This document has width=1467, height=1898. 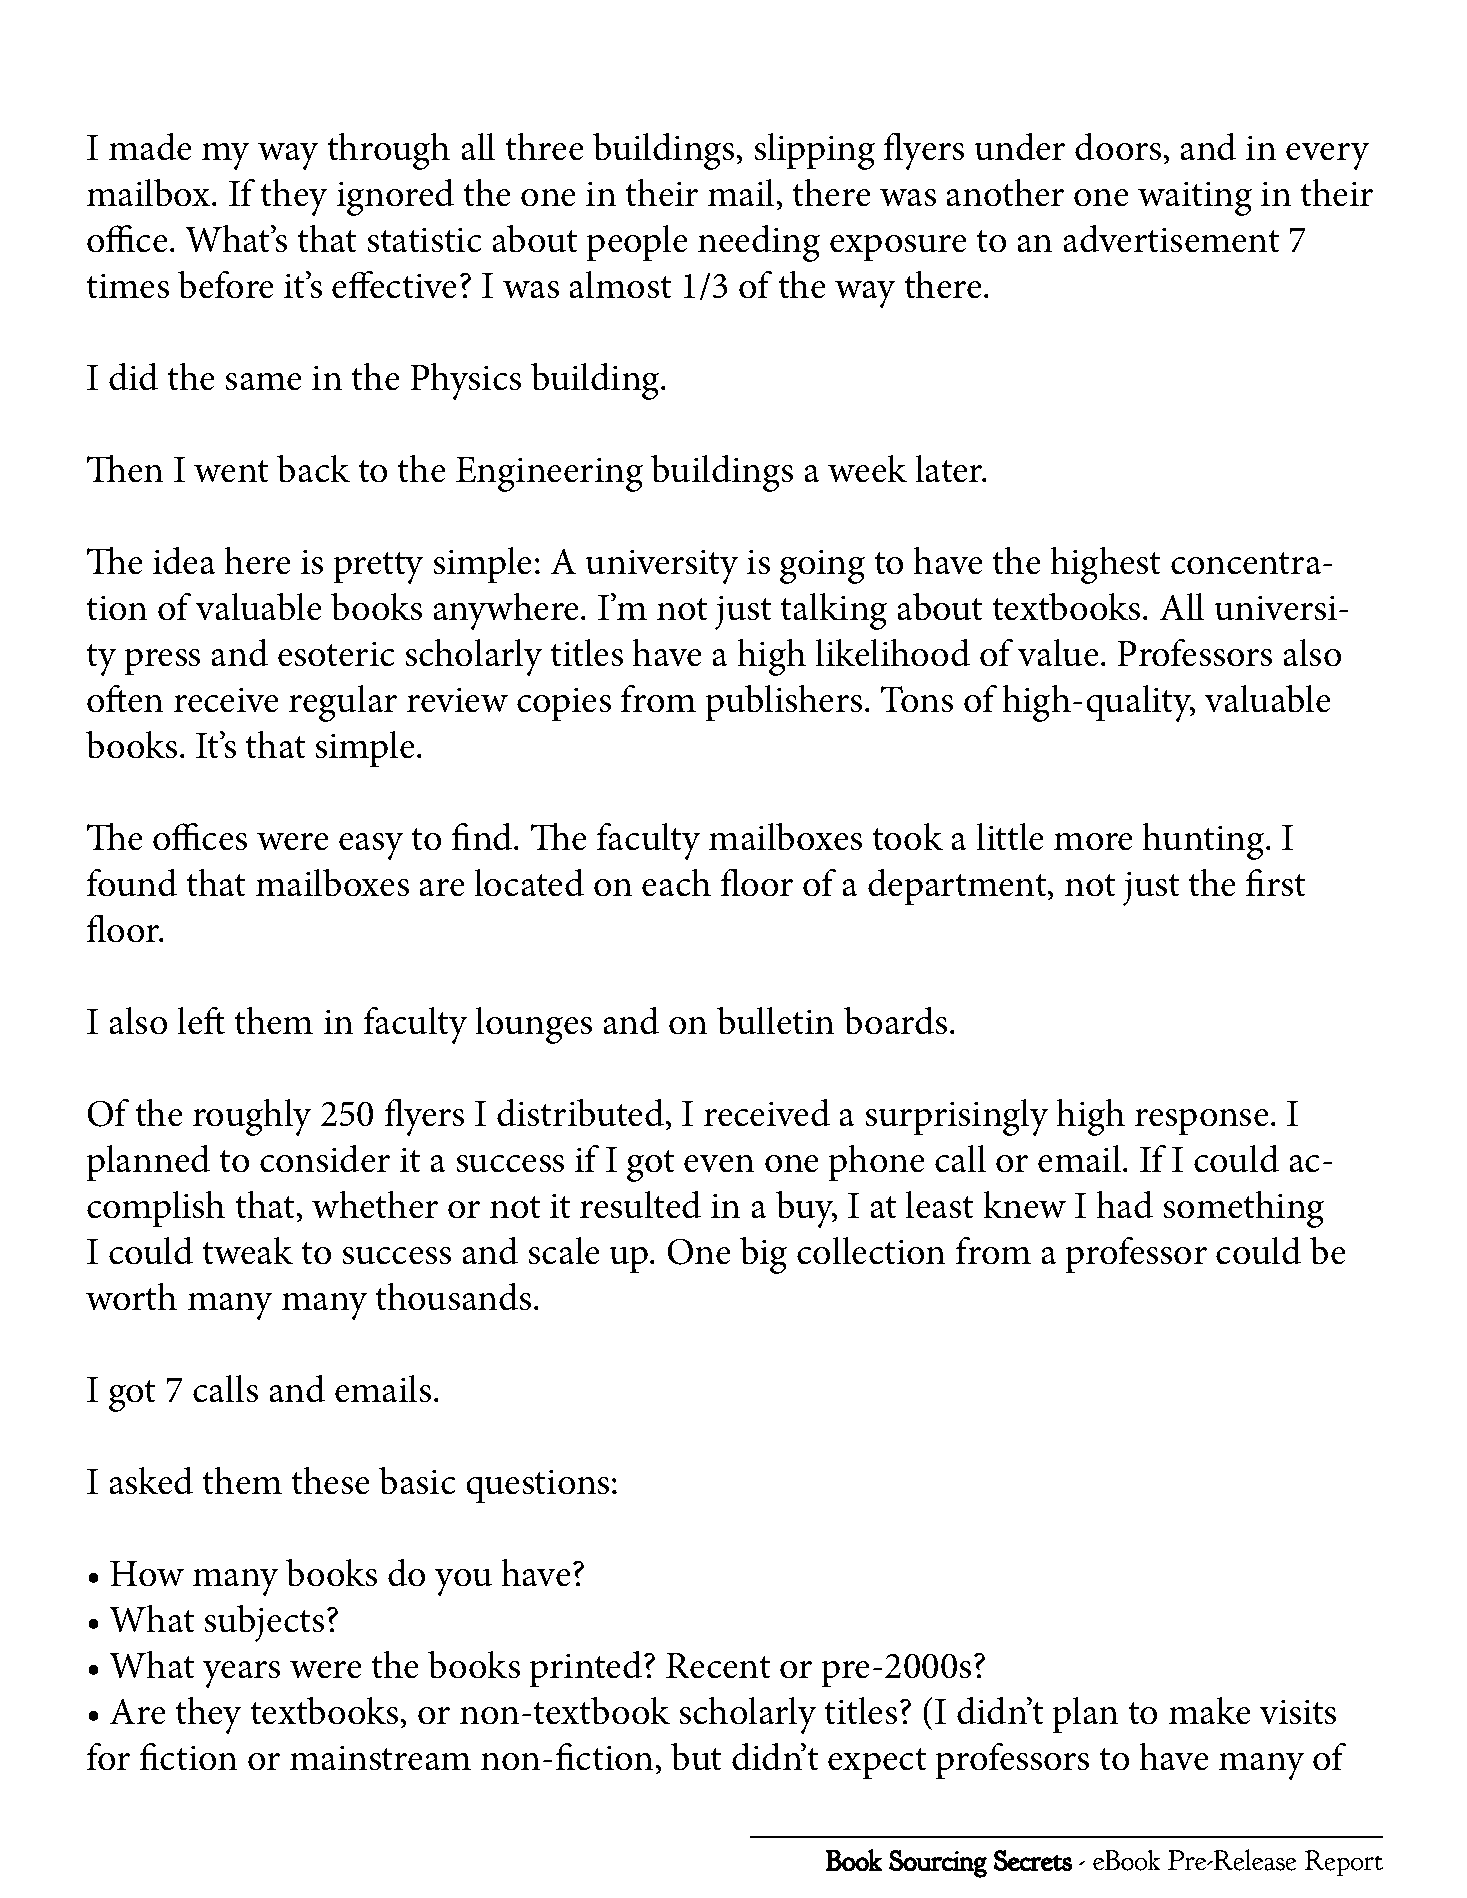 What do you see at coordinates (1195, 198) in the document?
I see `waiting` at bounding box center [1195, 198].
